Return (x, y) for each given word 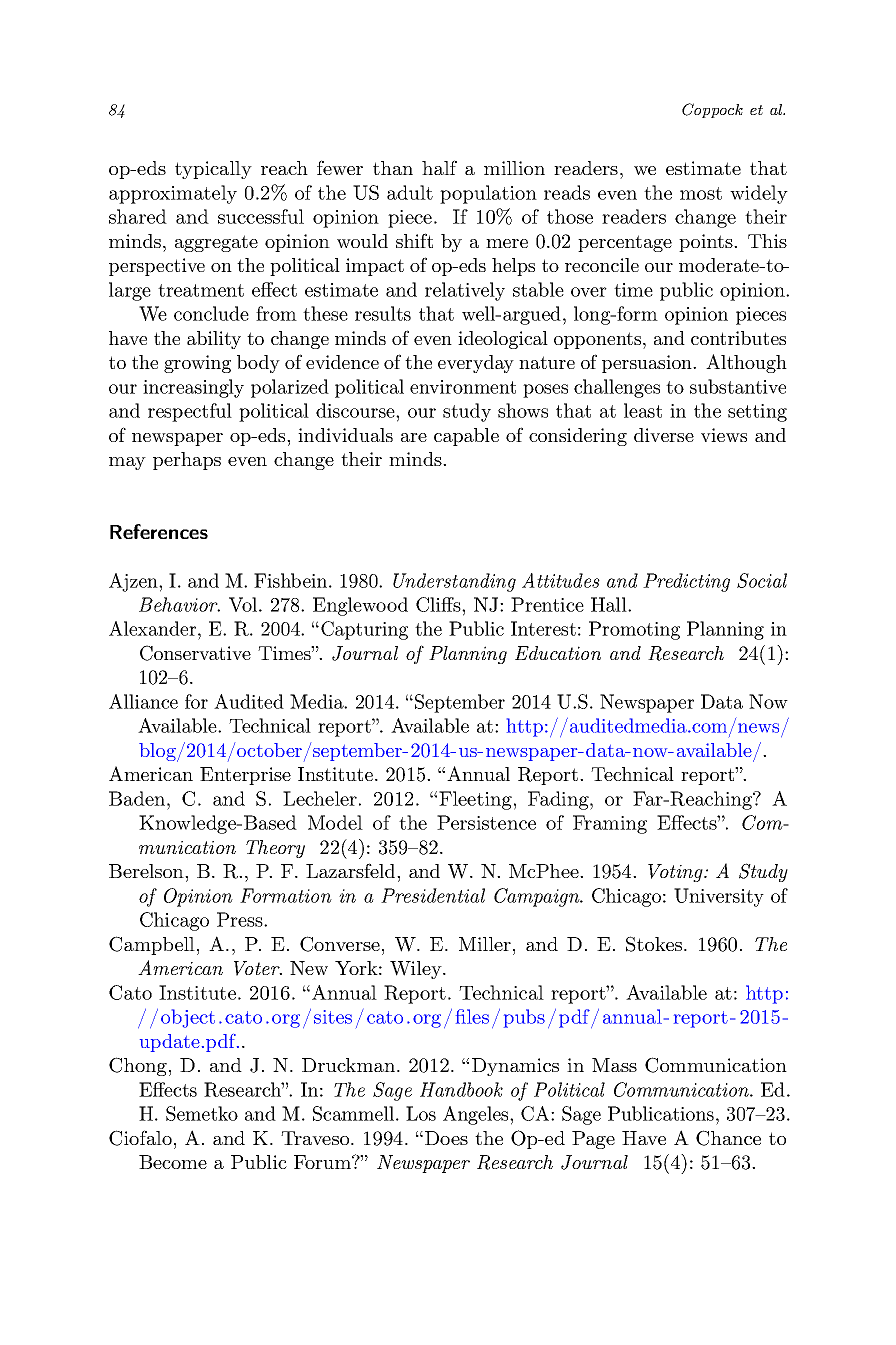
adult (410, 192)
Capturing (364, 630)
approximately (173, 194)
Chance (728, 1138)
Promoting (634, 630)
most (701, 193)
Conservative (195, 653)
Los (421, 1113)
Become (173, 1162)
